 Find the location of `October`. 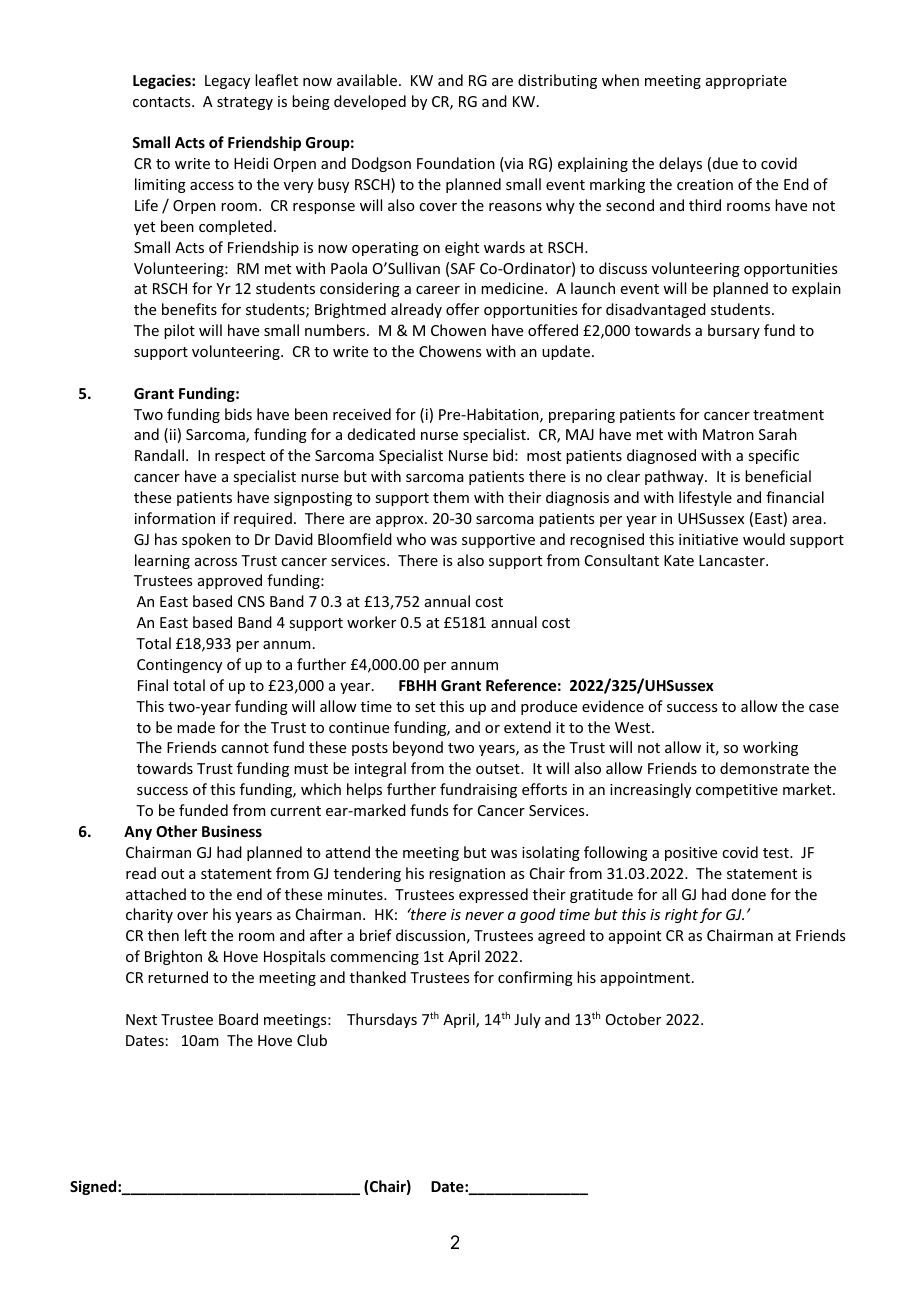

October is located at coordinates (633, 1019).
